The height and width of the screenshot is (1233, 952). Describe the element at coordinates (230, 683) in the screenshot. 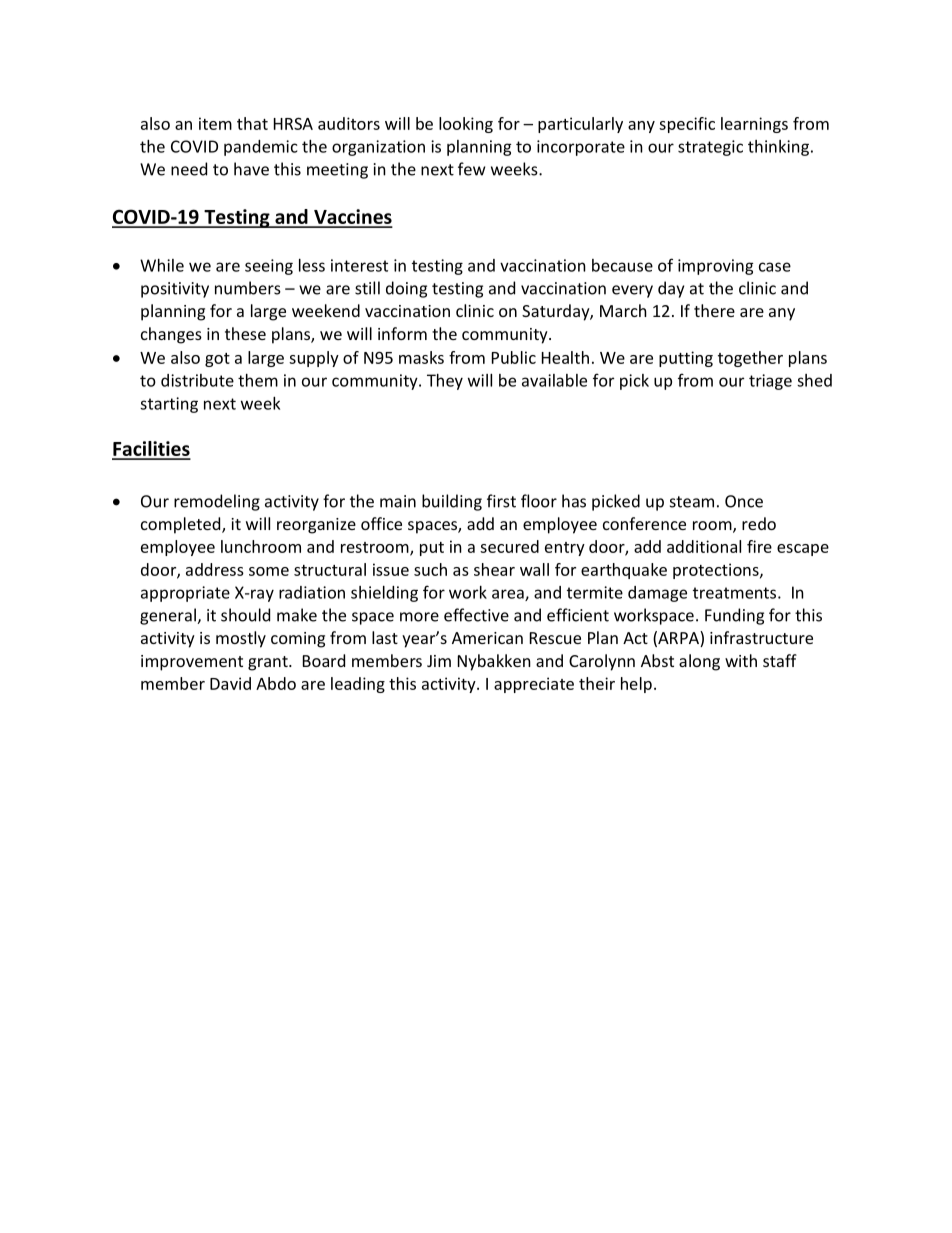

I see `David` at that location.
